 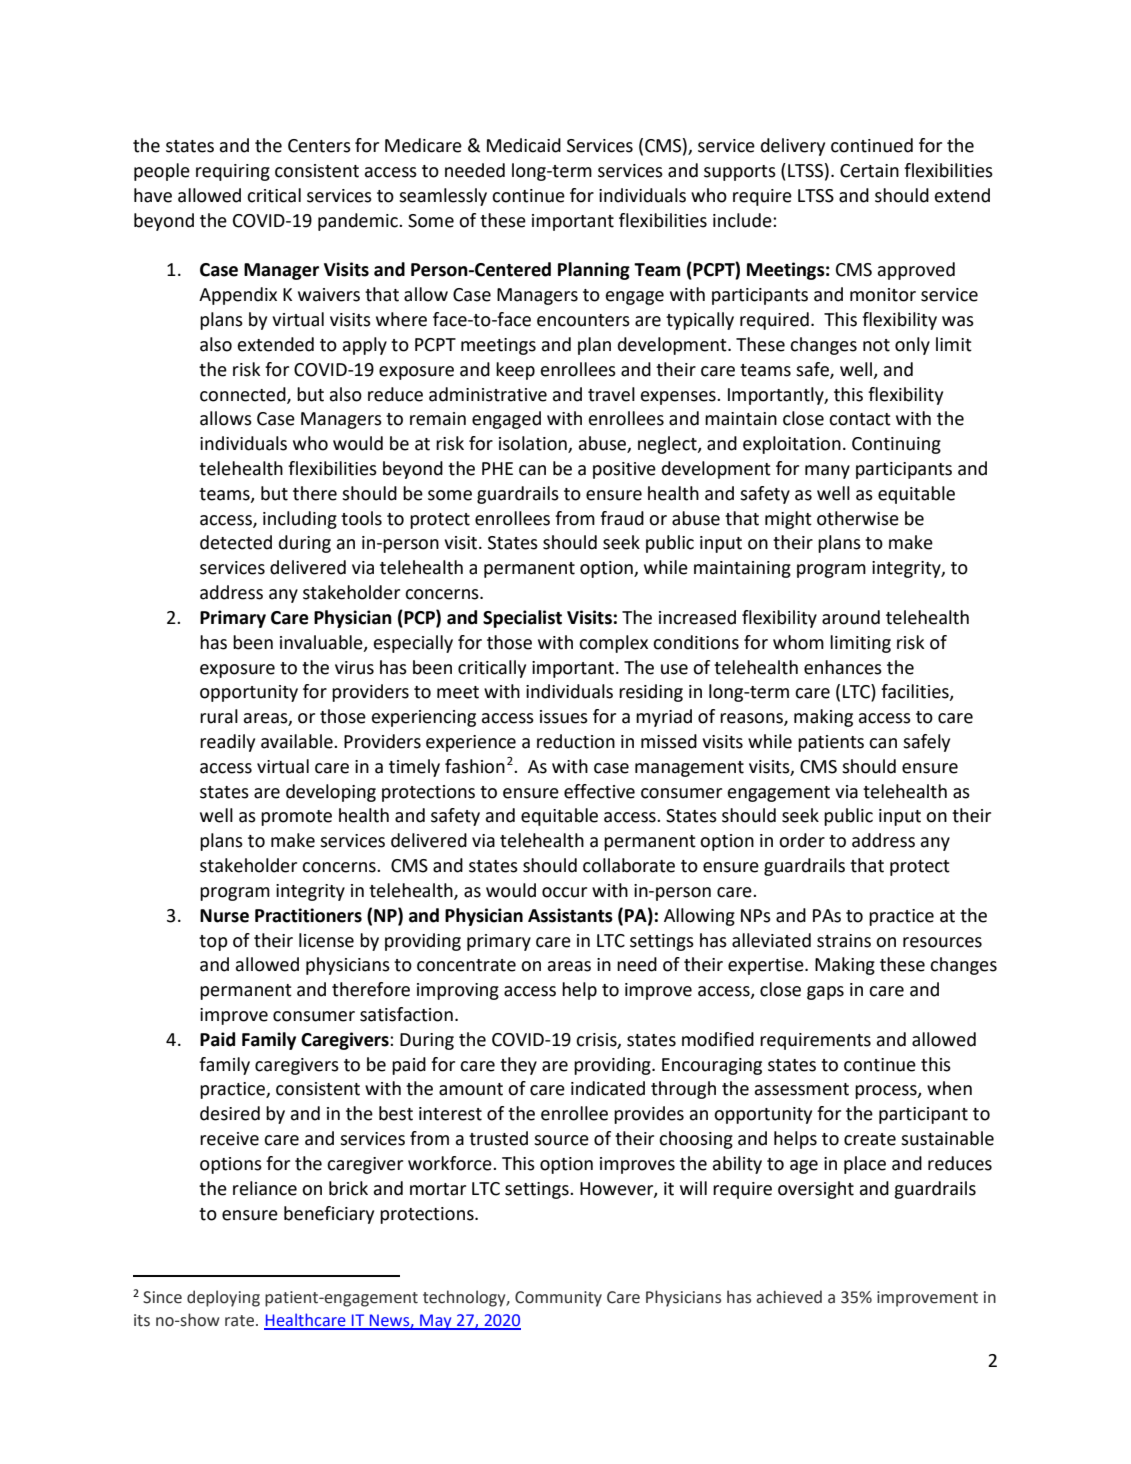 I want to click on invaluable, so click(x=322, y=643).
